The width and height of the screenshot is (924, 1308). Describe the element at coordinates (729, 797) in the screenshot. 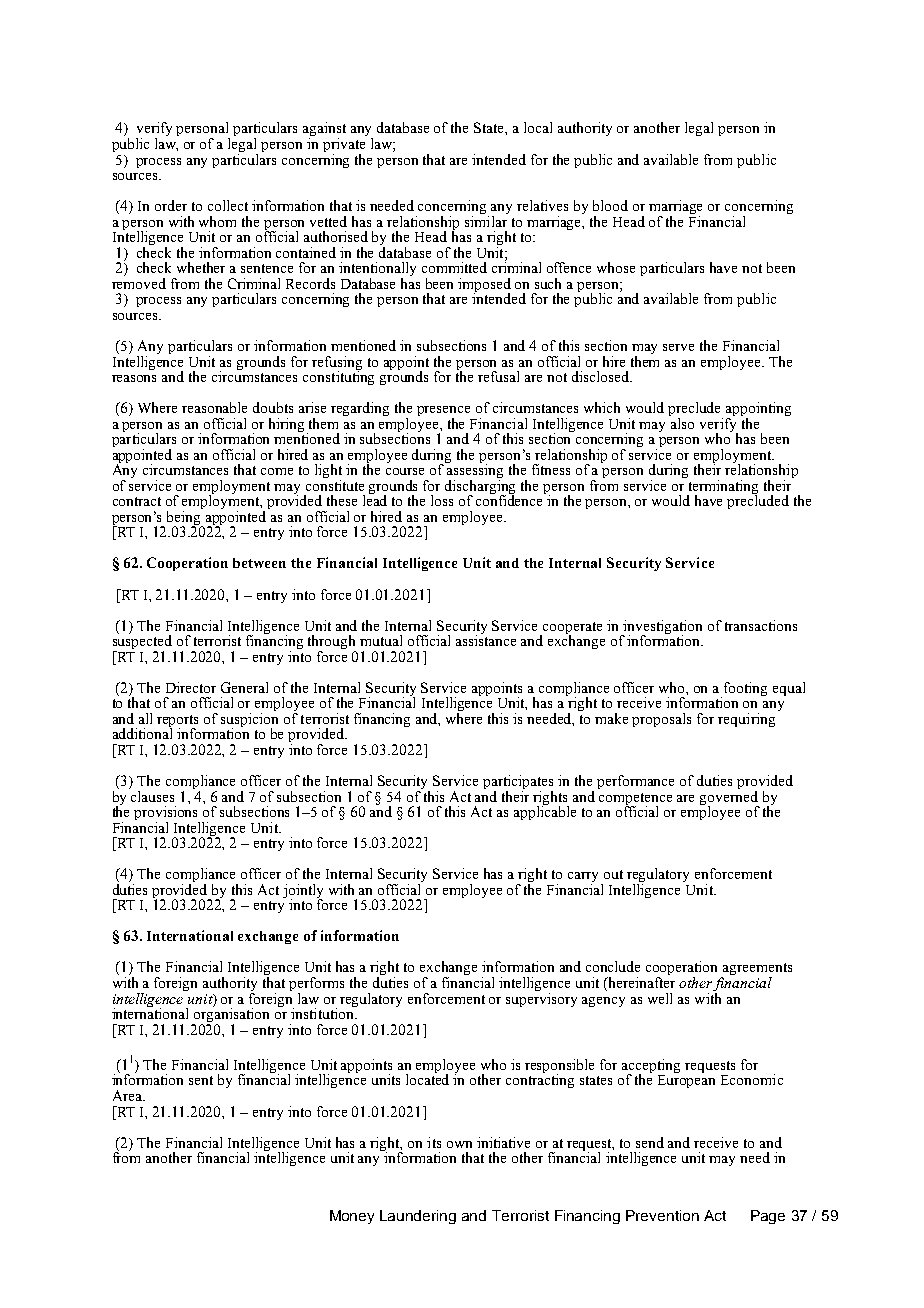

I see `governed` at that location.
